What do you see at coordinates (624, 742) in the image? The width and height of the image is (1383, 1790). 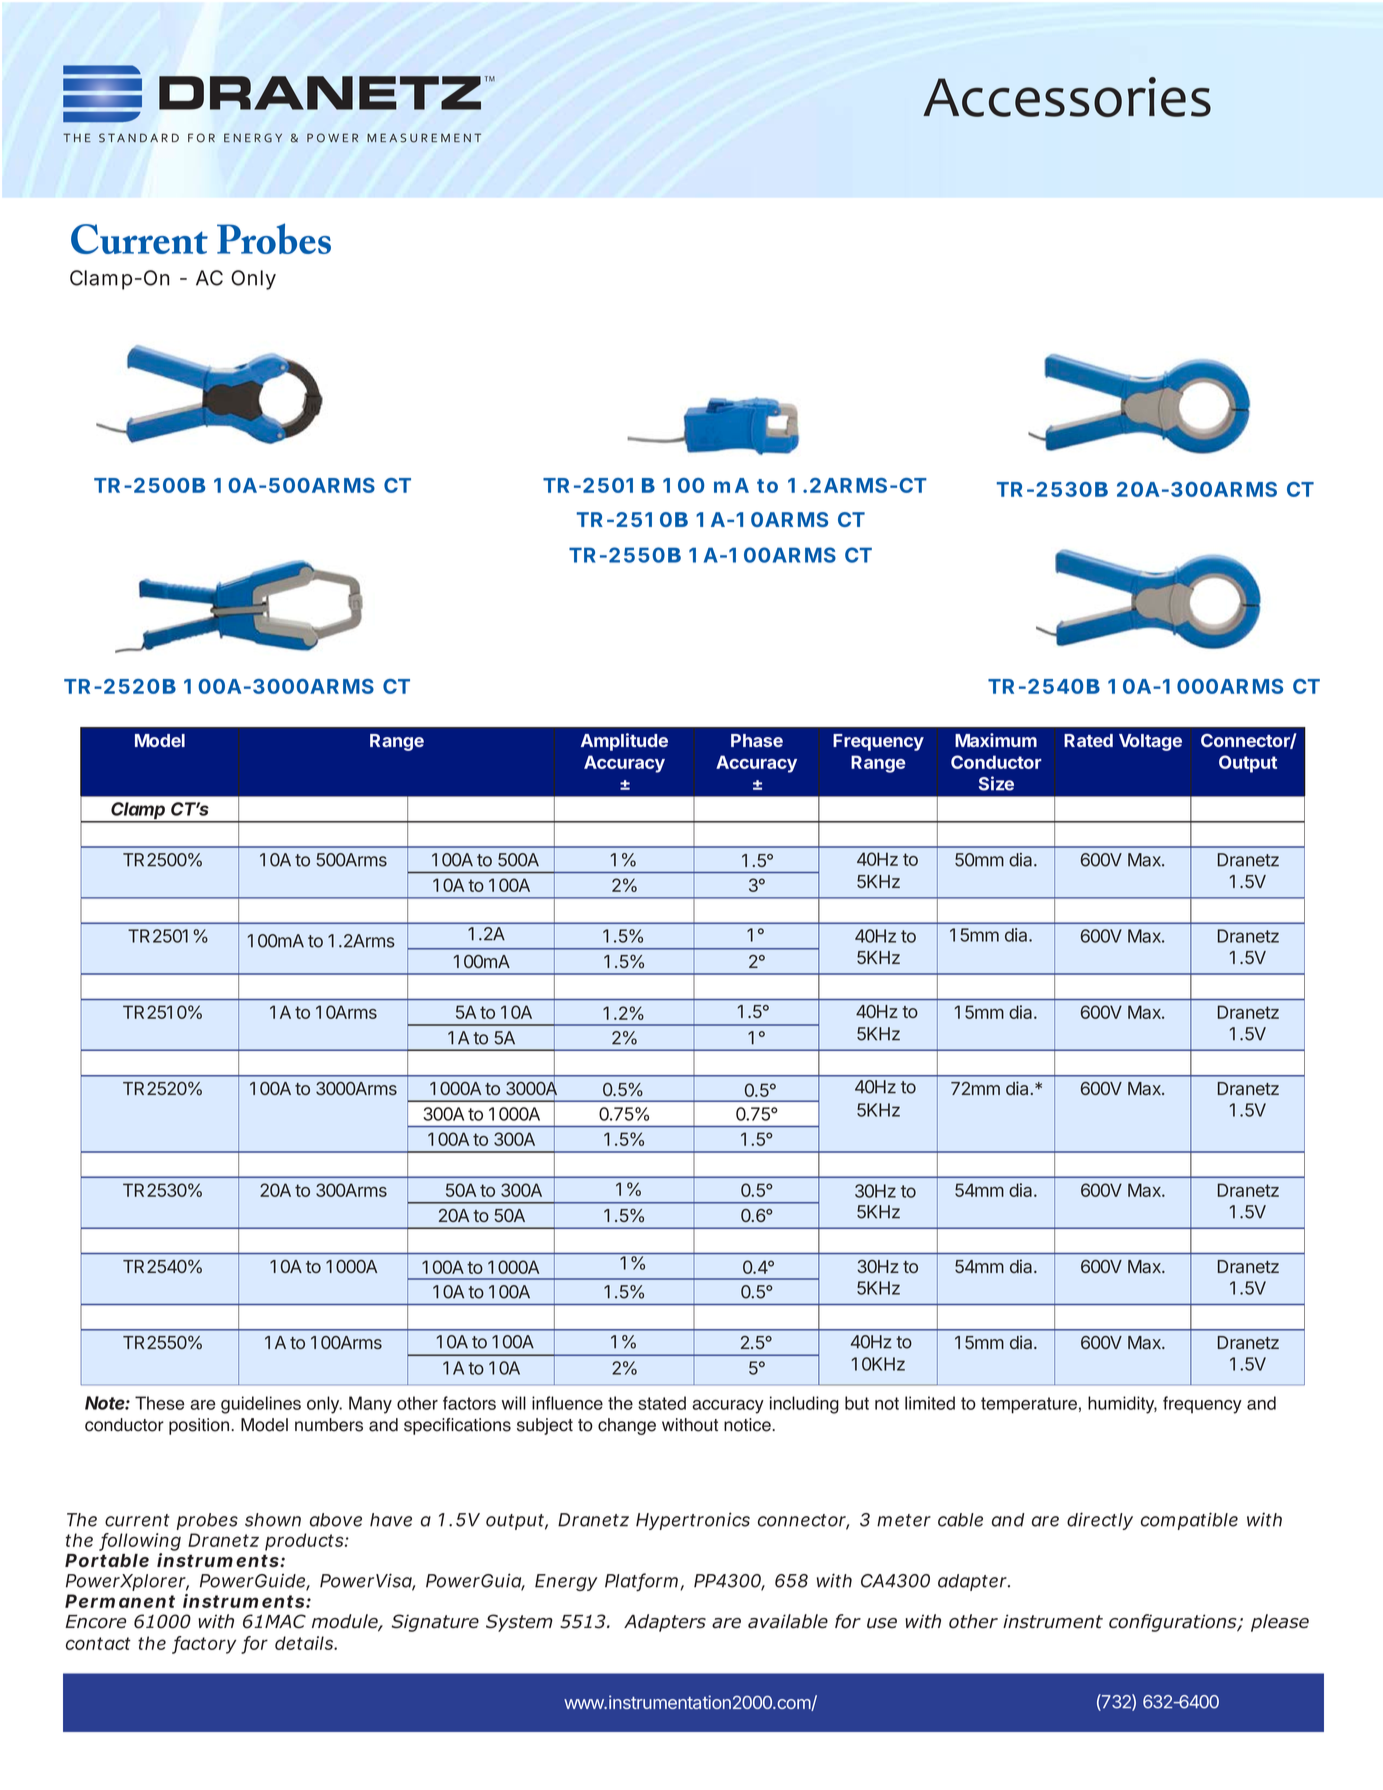 I see `Amplitude` at bounding box center [624, 742].
